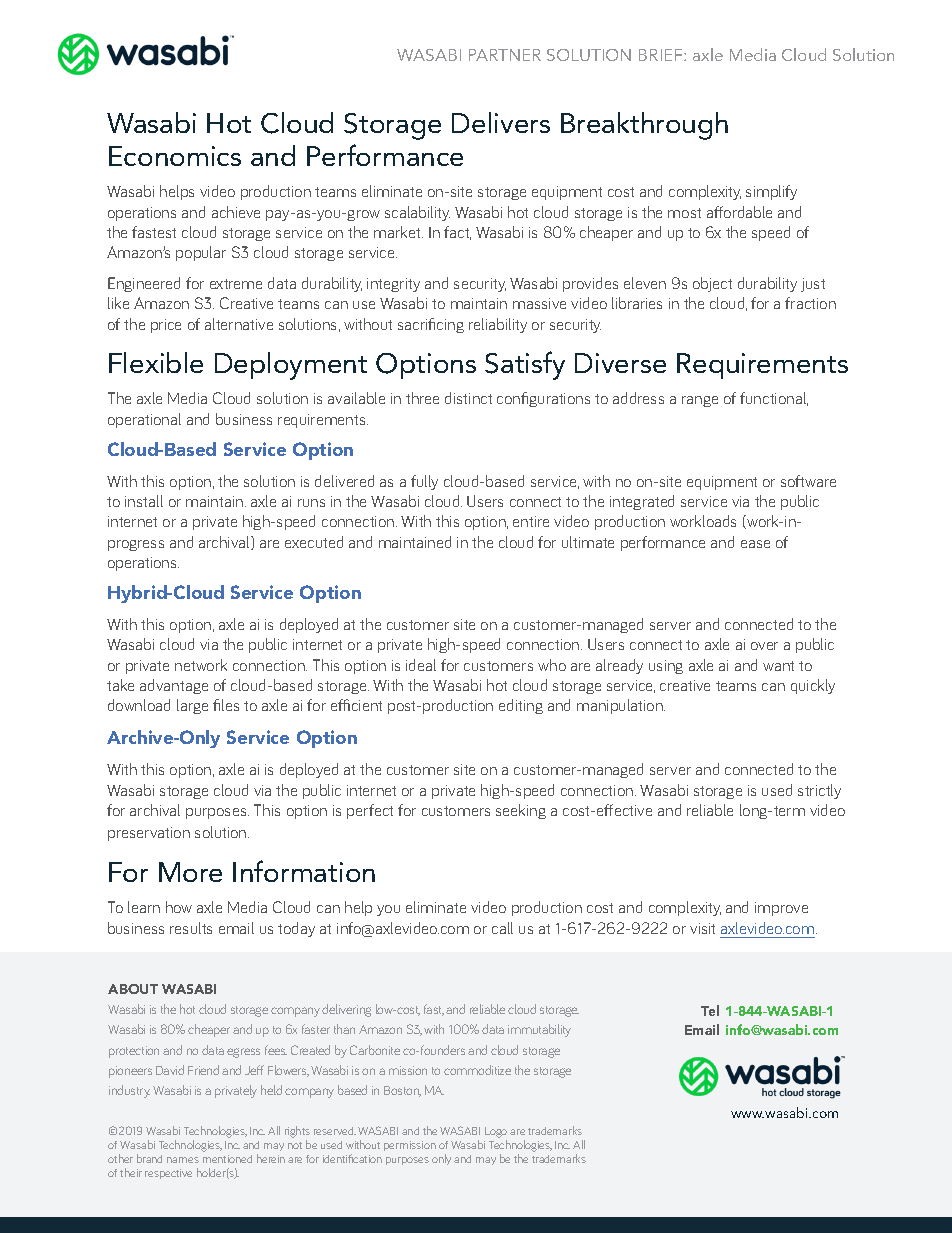 This screenshot has width=952, height=1233. Describe the element at coordinates (149, 834) in the screenshot. I see `preservation` at that location.
